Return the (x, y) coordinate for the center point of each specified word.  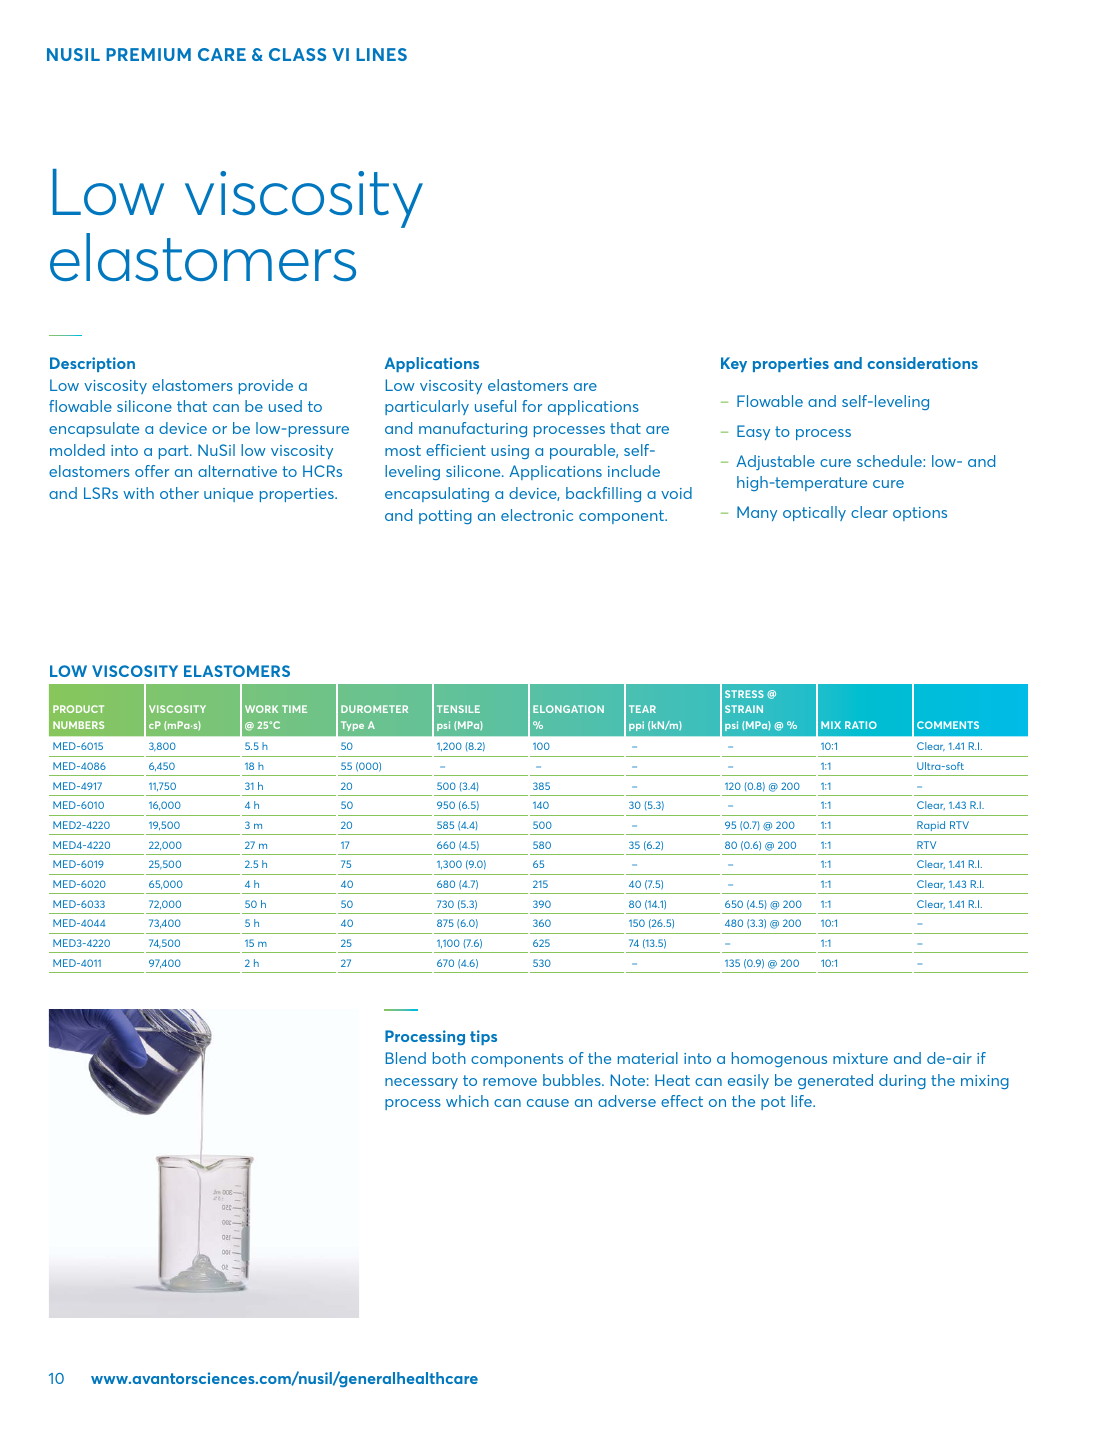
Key (734, 364)
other (179, 493)
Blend (406, 1058)
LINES (381, 54)
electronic (537, 515)
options (920, 514)
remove (510, 1082)
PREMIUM (148, 54)
